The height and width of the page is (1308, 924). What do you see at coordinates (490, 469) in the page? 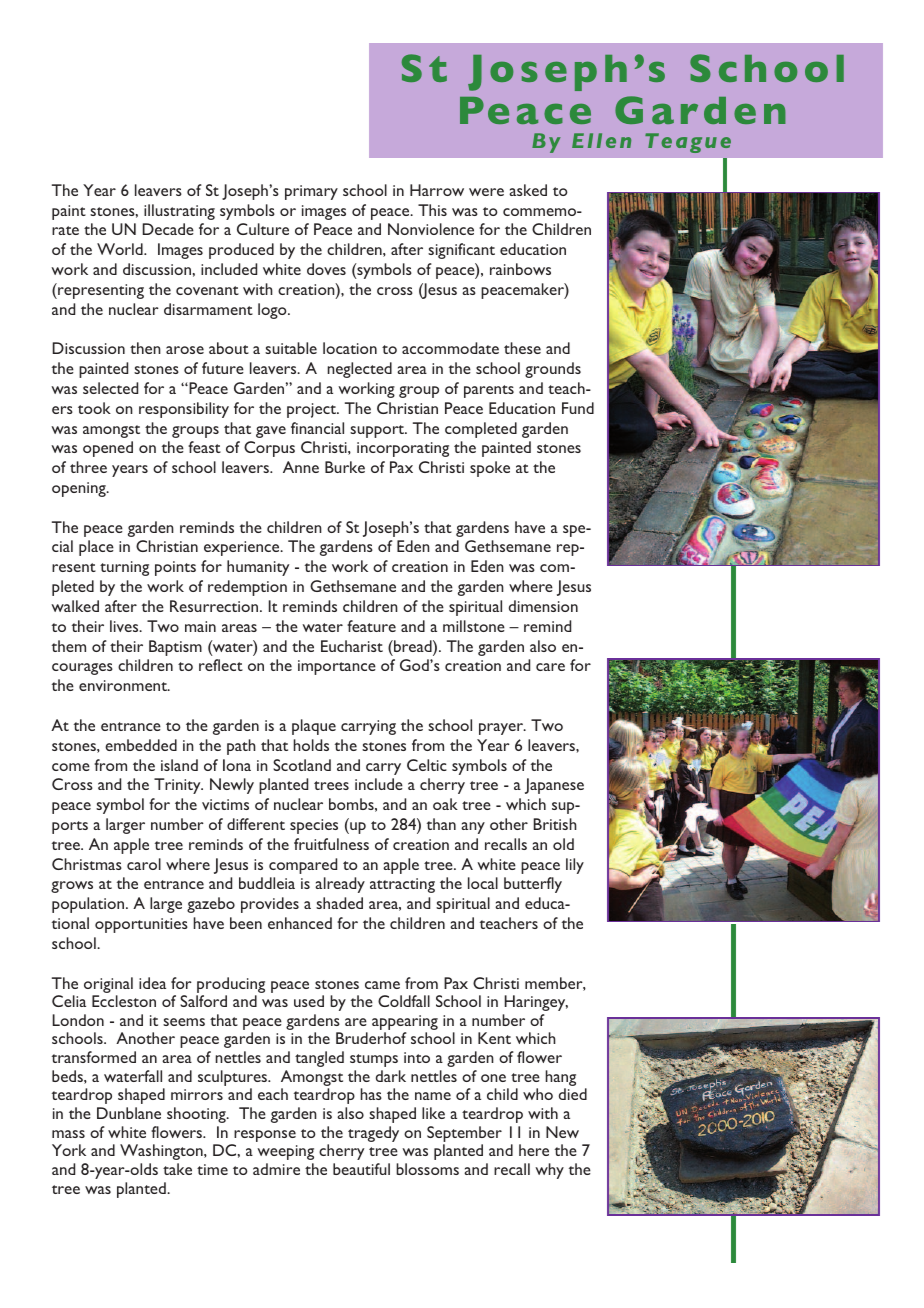
I see `spoke` at bounding box center [490, 469].
